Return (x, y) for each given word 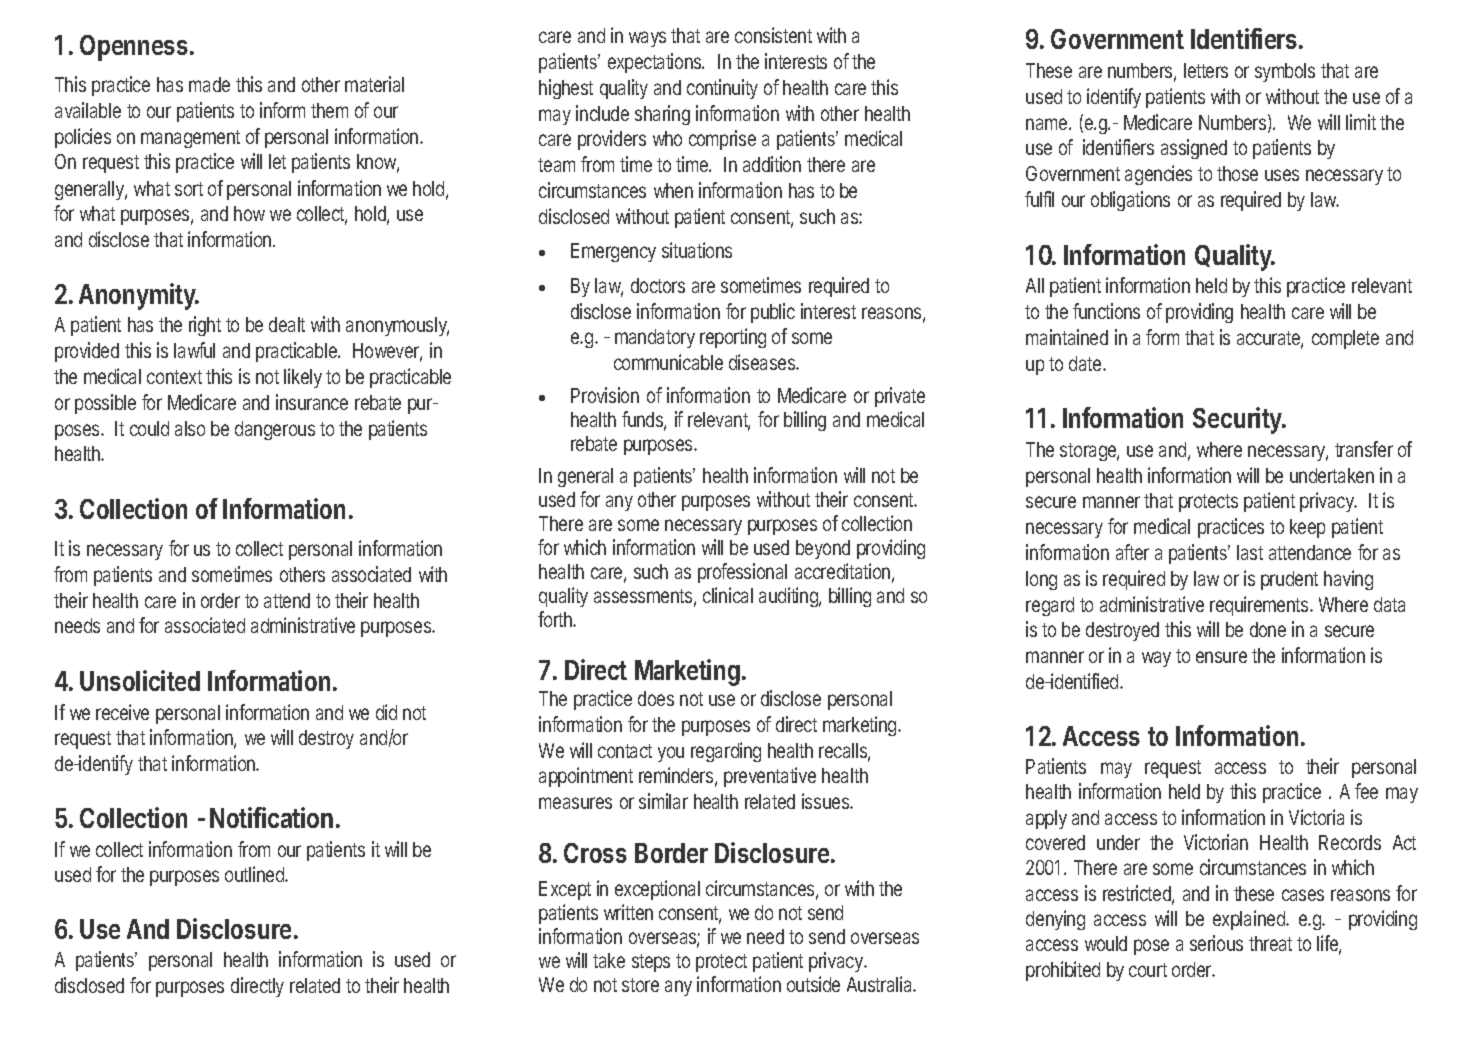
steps (651, 963)
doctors (658, 285)
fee (1366, 791)
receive (122, 712)
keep (1307, 528)
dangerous (275, 430)
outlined (255, 874)
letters (1206, 70)
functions (1106, 311)
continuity (722, 89)
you (671, 754)
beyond (823, 549)
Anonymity (138, 296)
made (209, 84)
